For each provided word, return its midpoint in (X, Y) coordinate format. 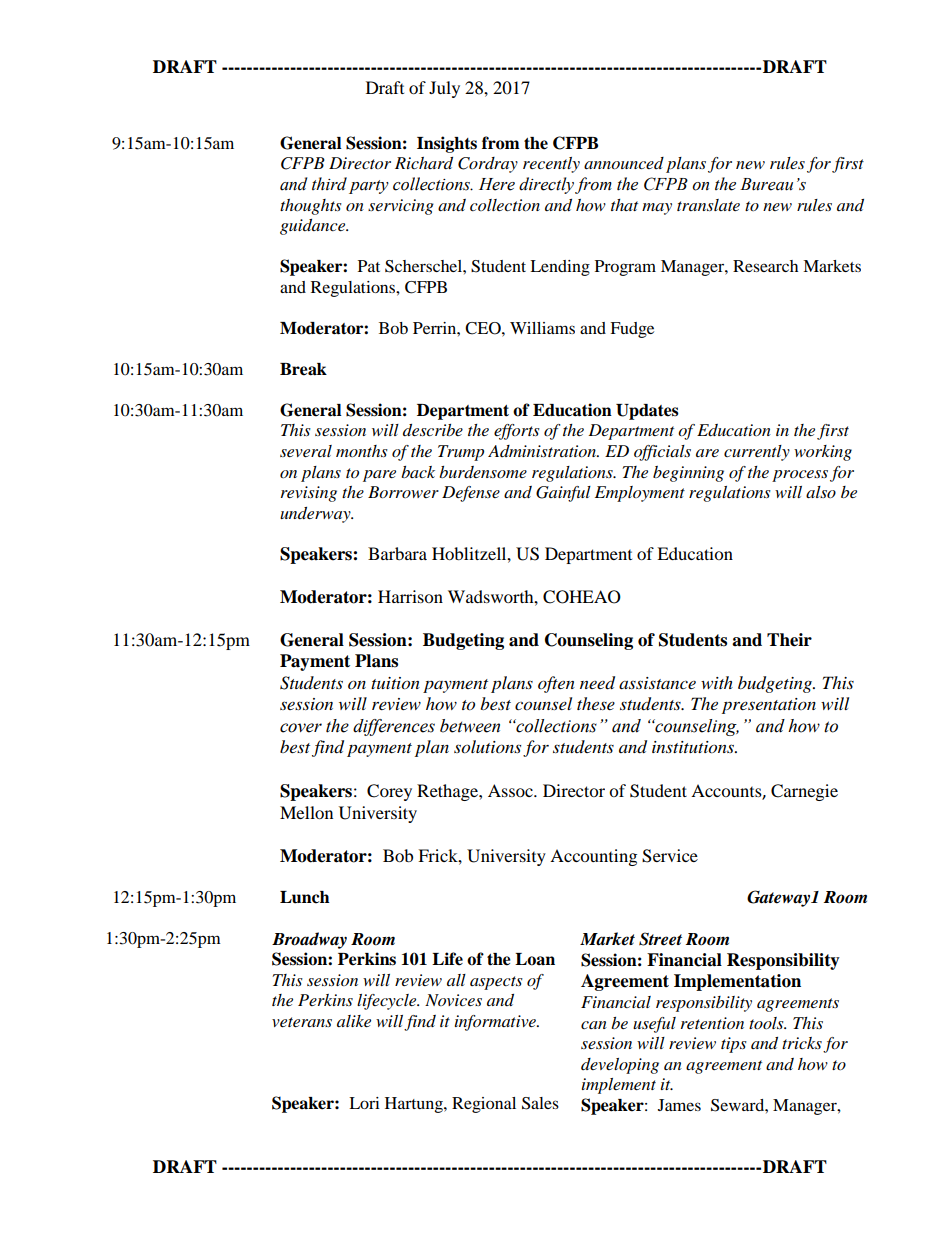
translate (708, 205)
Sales (540, 1103)
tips (734, 1045)
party (369, 187)
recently (551, 165)
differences (394, 727)
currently (757, 453)
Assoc (511, 790)
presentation (769, 706)
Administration (543, 451)
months (362, 451)
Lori (364, 1103)
